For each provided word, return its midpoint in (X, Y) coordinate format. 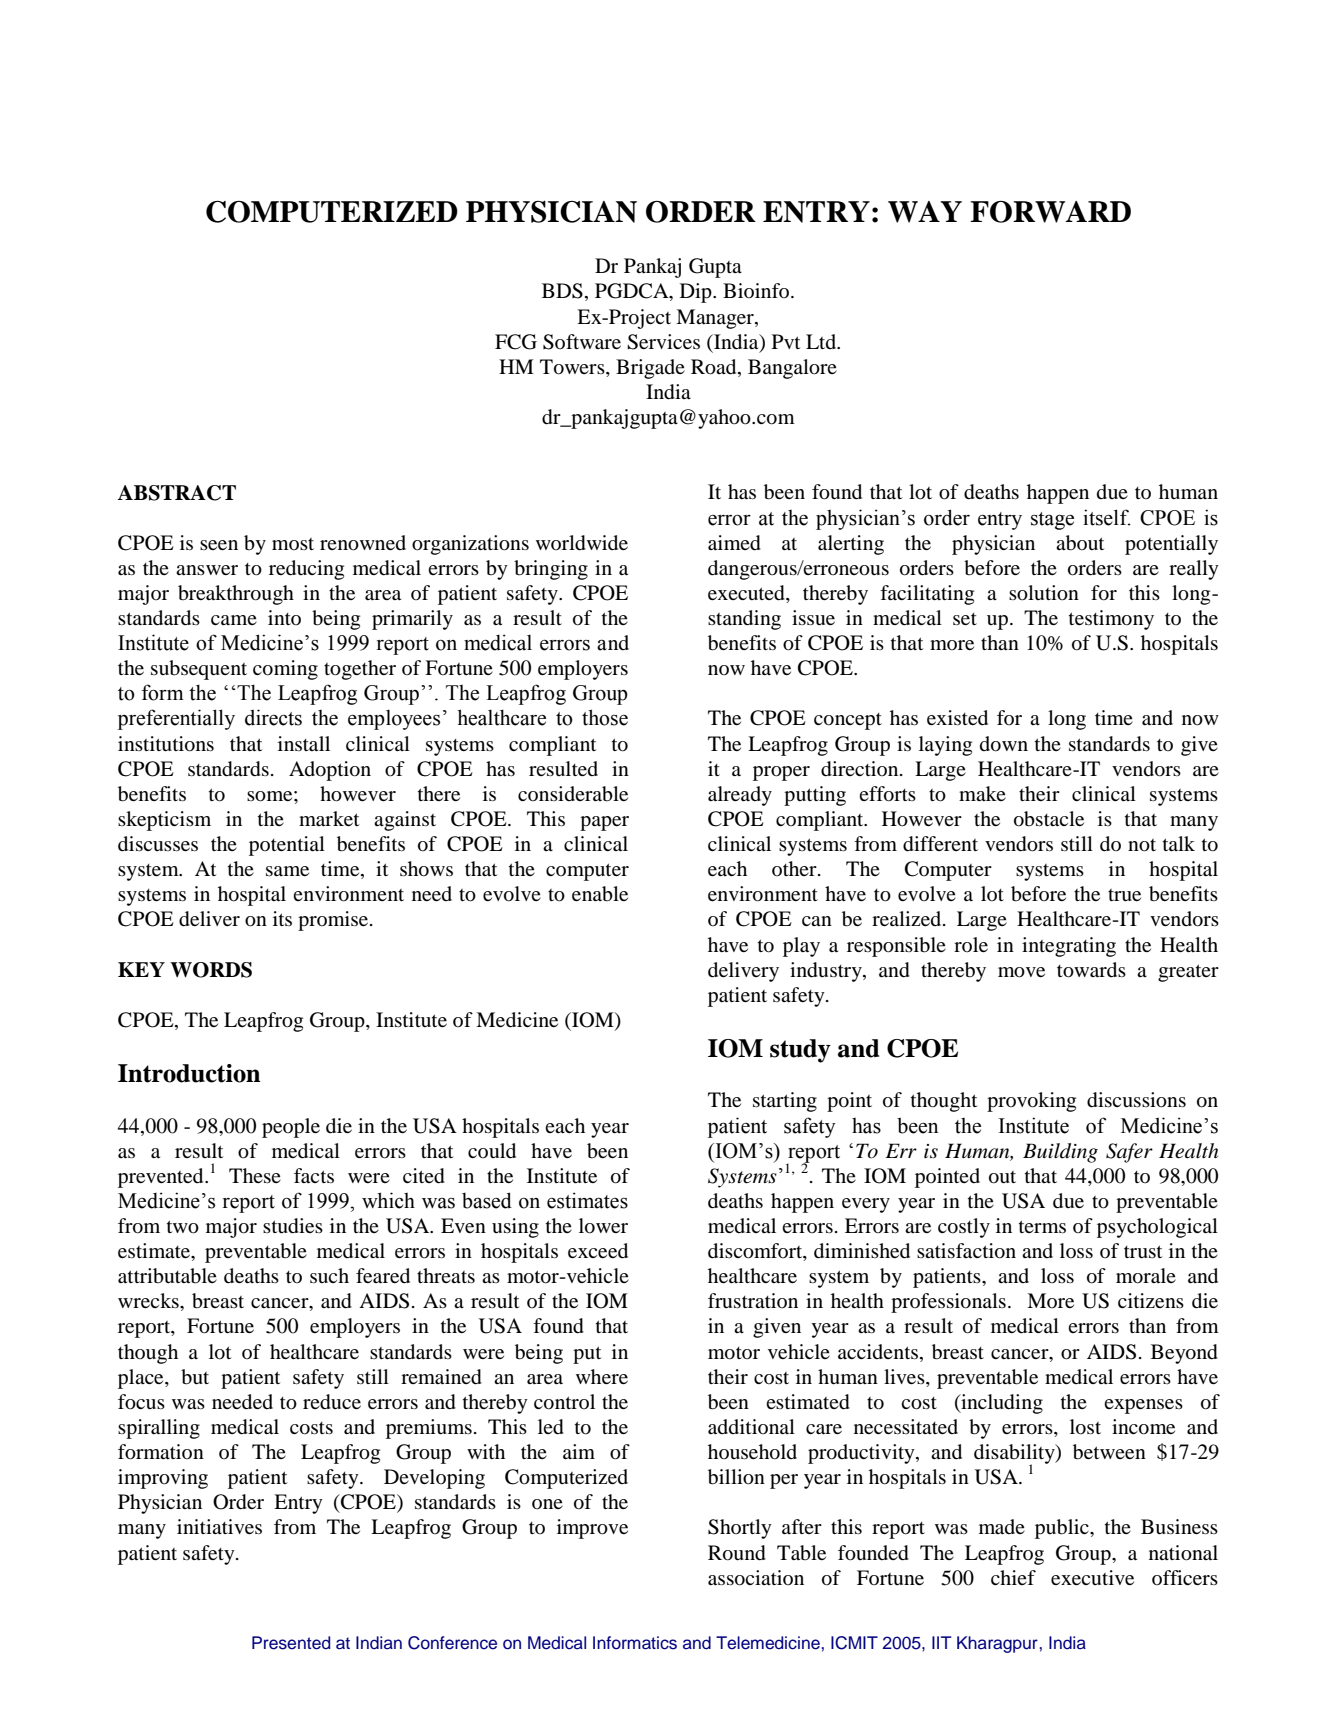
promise (334, 921)
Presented (291, 1643)
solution (1044, 593)
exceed (598, 1251)
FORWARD (1050, 212)
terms (1042, 1226)
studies (293, 1226)
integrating (1069, 947)
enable (600, 894)
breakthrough (236, 595)
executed (747, 594)
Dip (697, 293)
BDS (562, 291)
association (756, 1578)
